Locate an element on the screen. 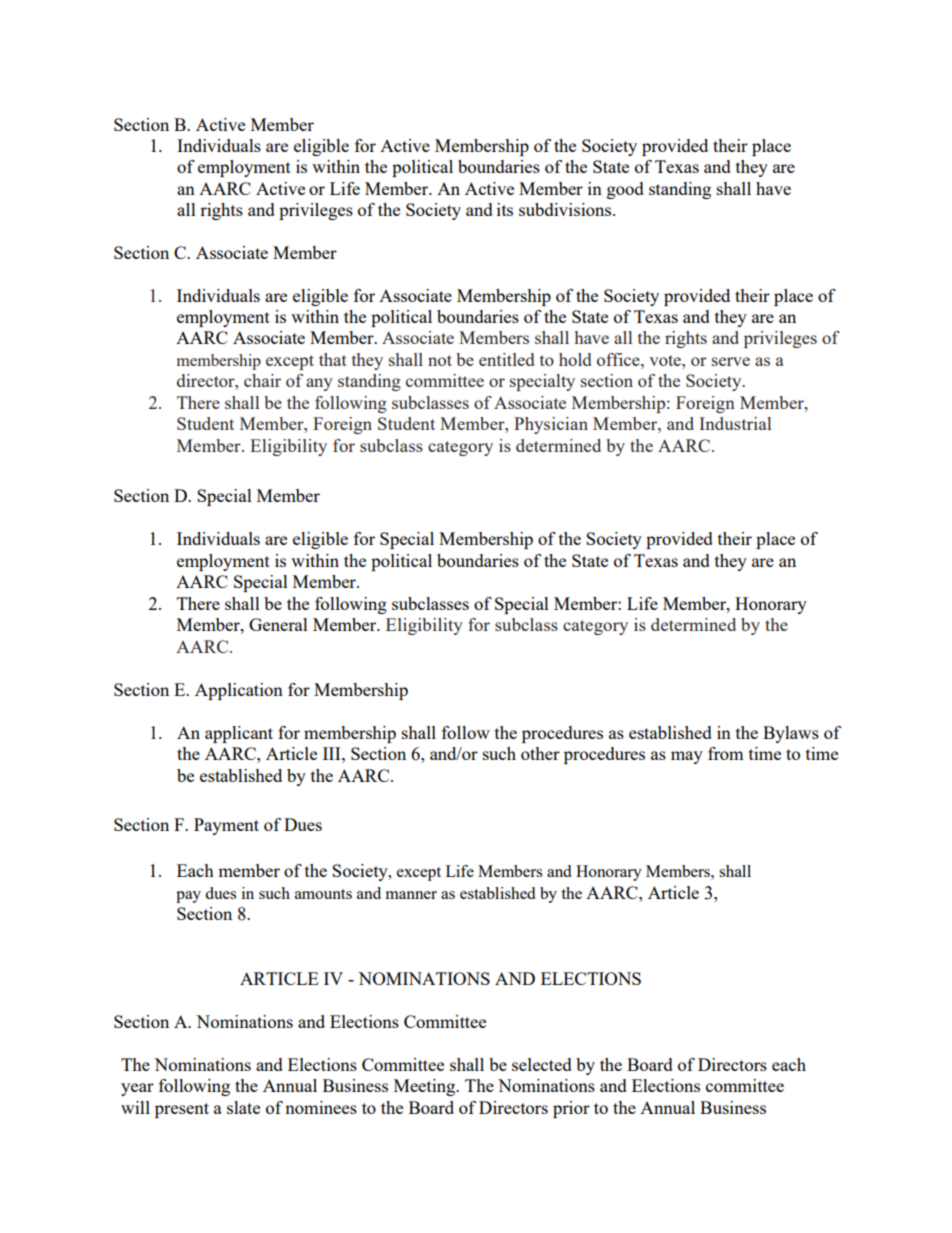 The width and height of the screenshot is (952, 1233). other is located at coordinates (540, 753).
